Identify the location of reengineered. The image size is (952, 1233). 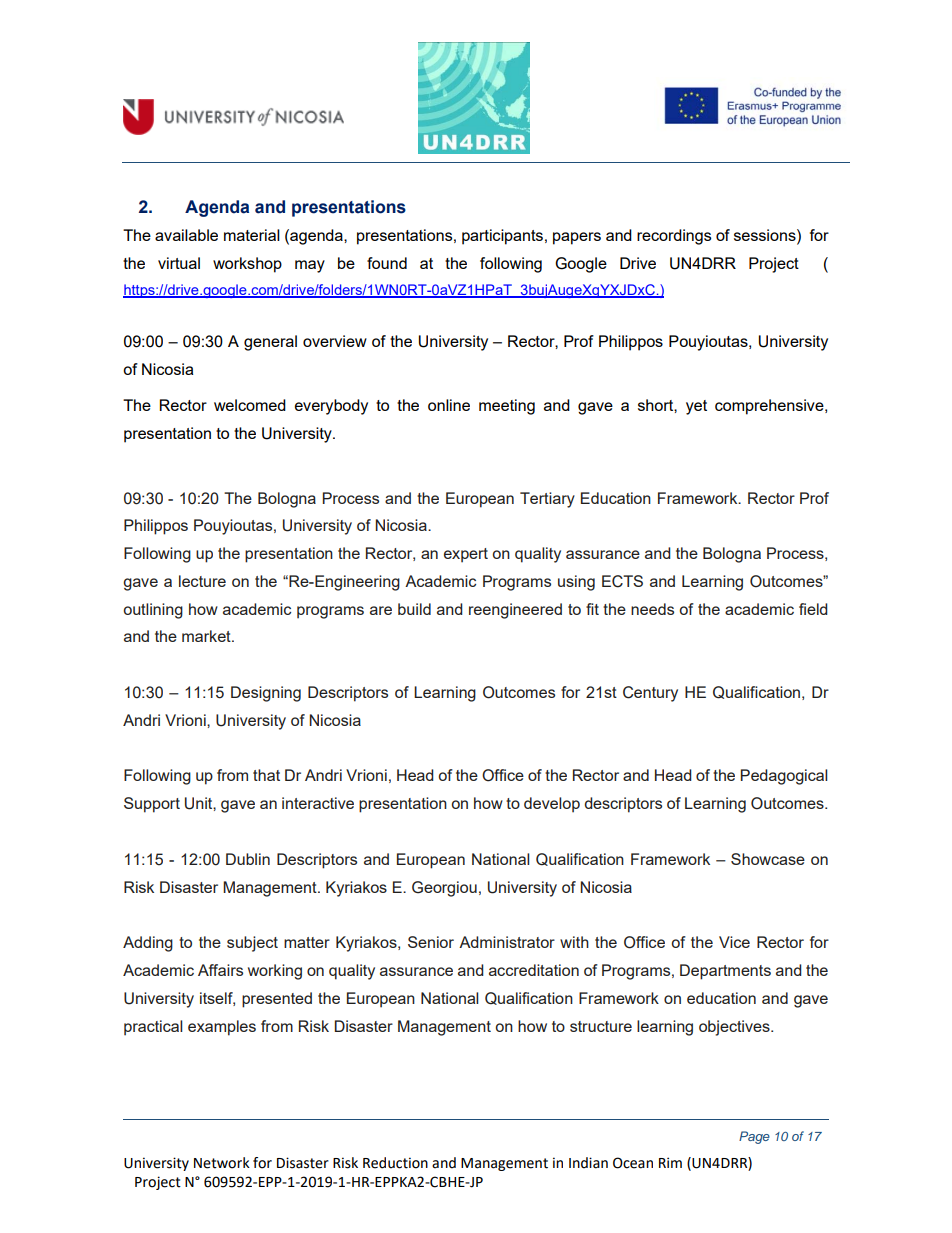
(515, 611).
